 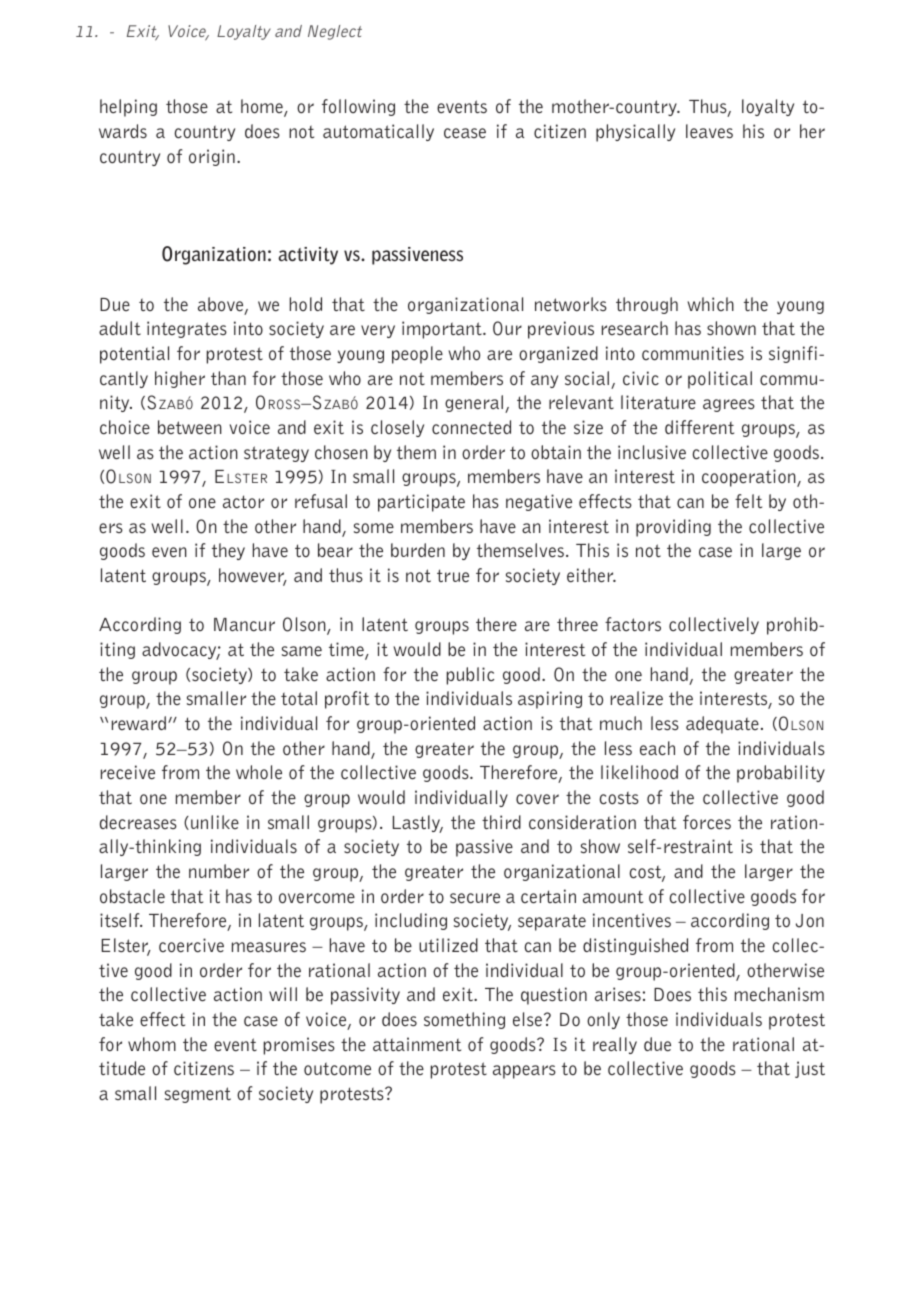 What do you see at coordinates (699, 427) in the screenshot?
I see `different` at bounding box center [699, 427].
